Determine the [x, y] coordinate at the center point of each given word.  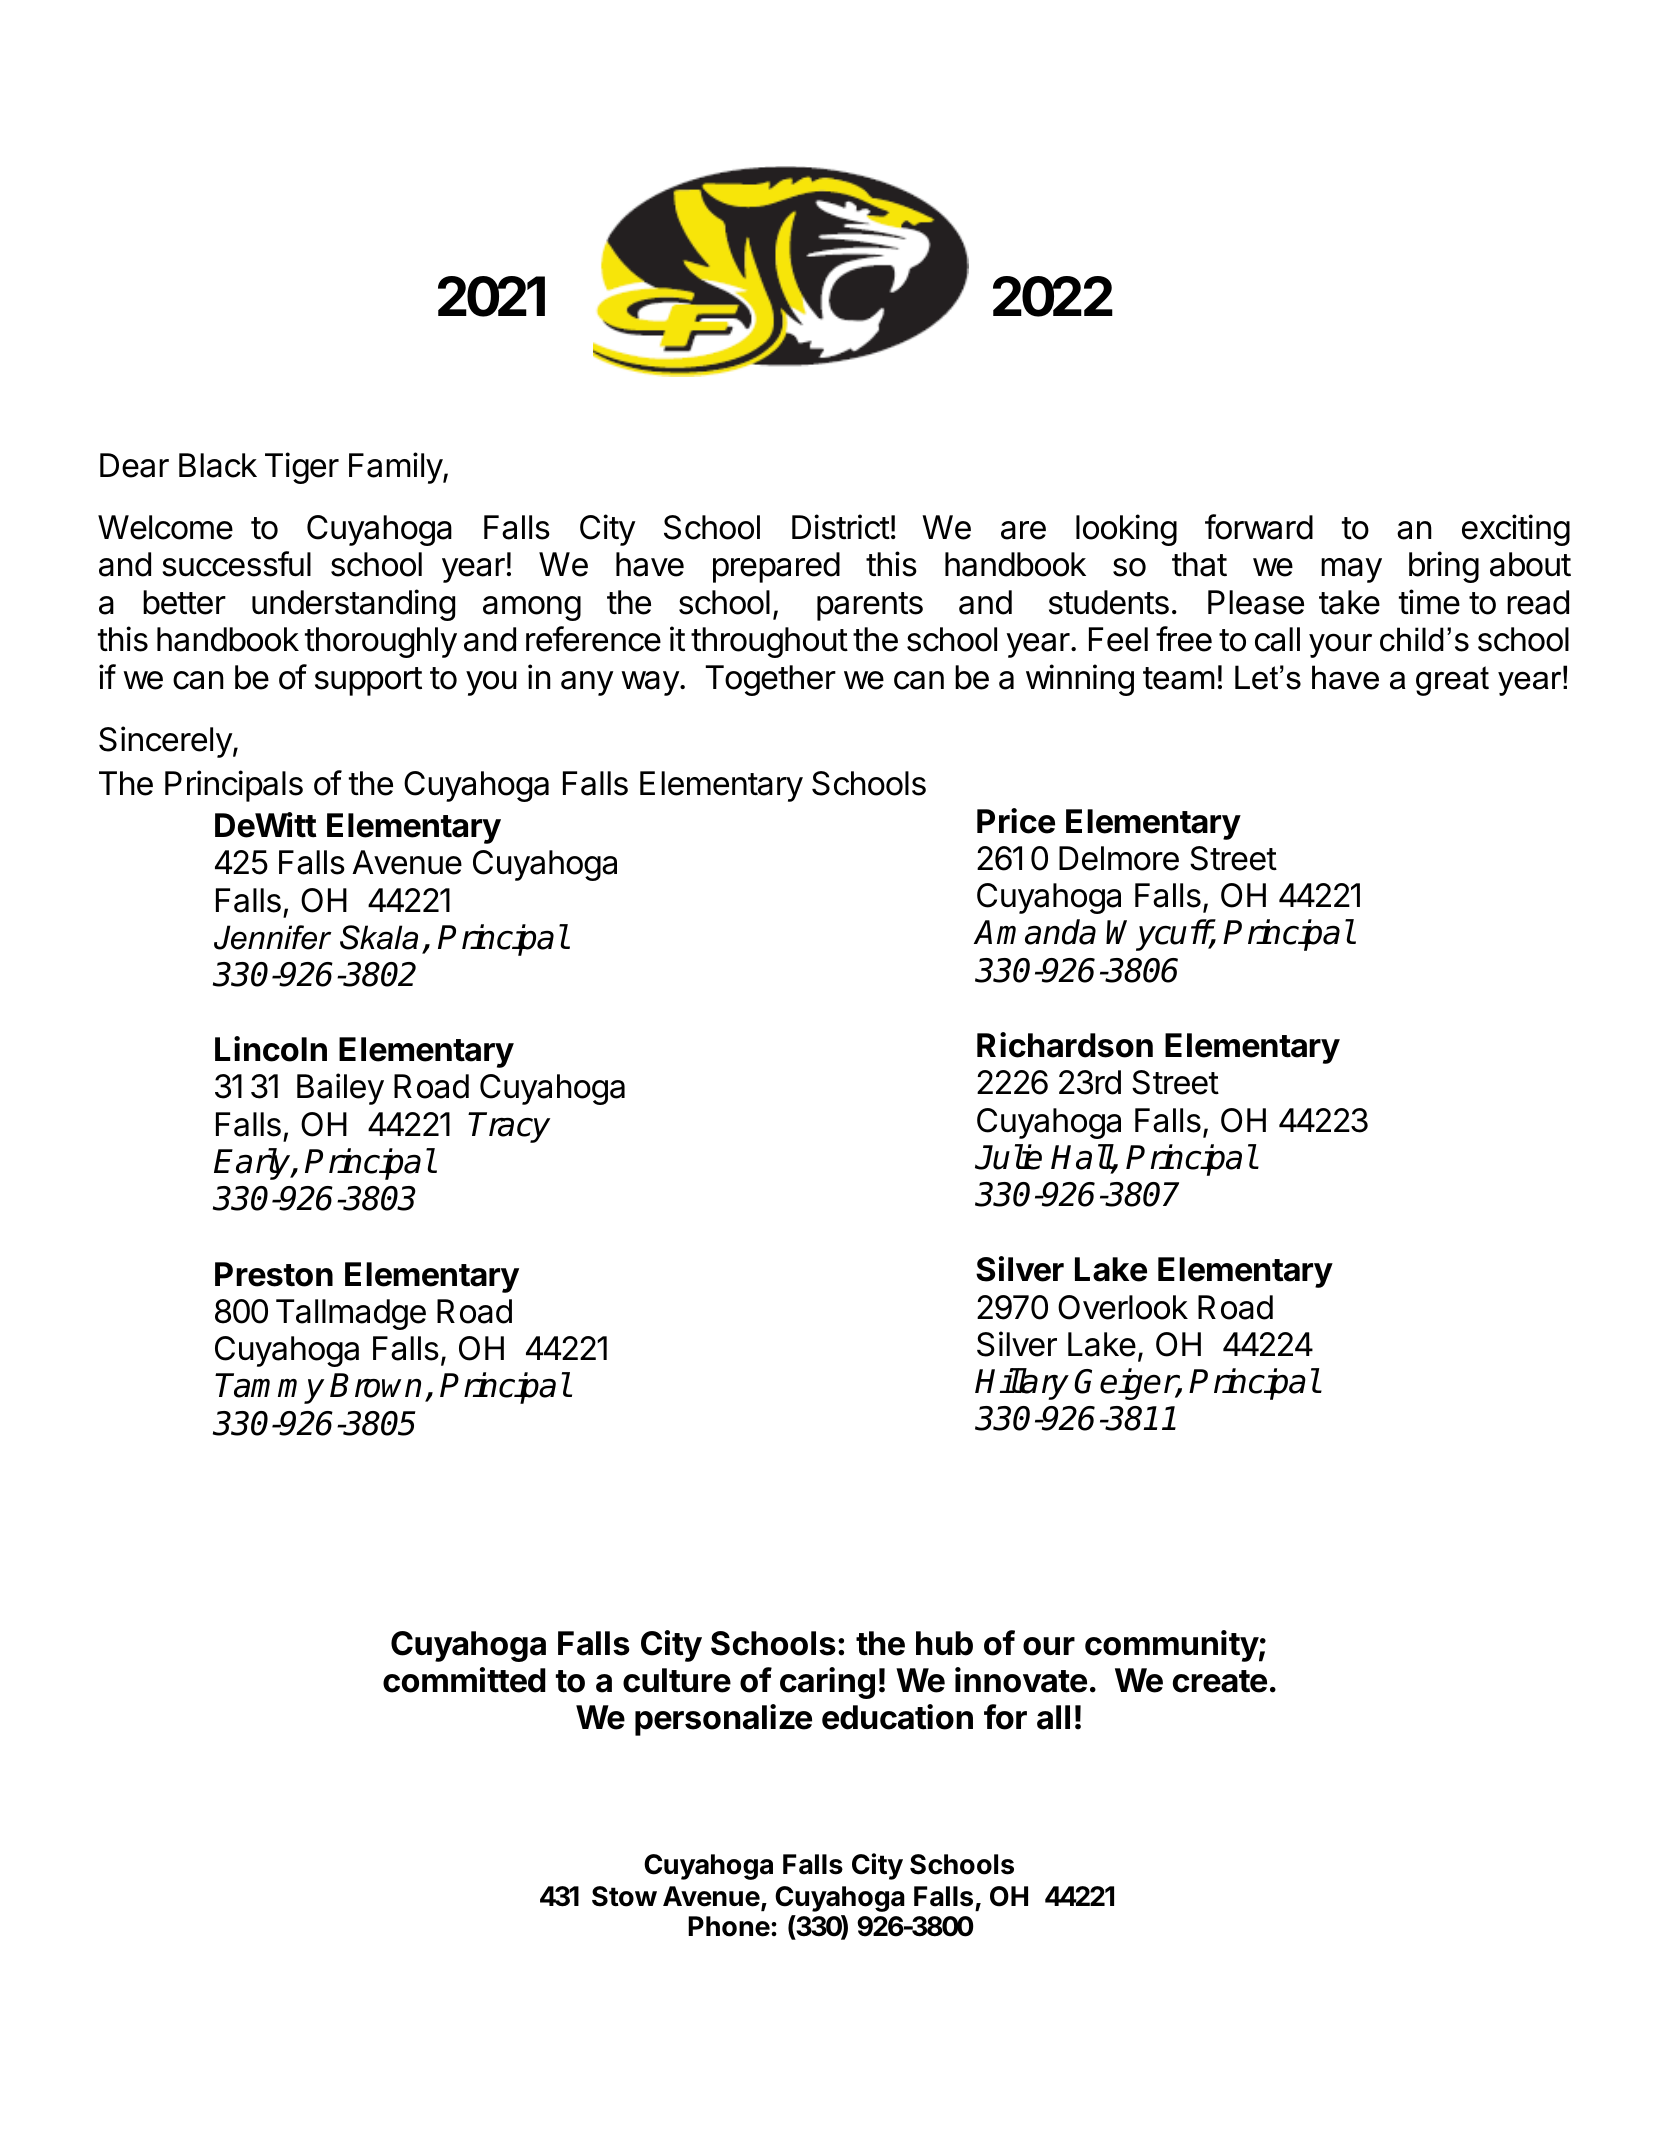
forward [1259, 527]
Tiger [302, 468]
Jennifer [272, 937]
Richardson [1065, 1045]
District [841, 527]
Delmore [1119, 858]
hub [944, 1643]
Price [1016, 821]
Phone [729, 1926]
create [1220, 1681]
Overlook [1123, 1307]
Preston [274, 1274]
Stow [624, 1896]
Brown [375, 1385]
